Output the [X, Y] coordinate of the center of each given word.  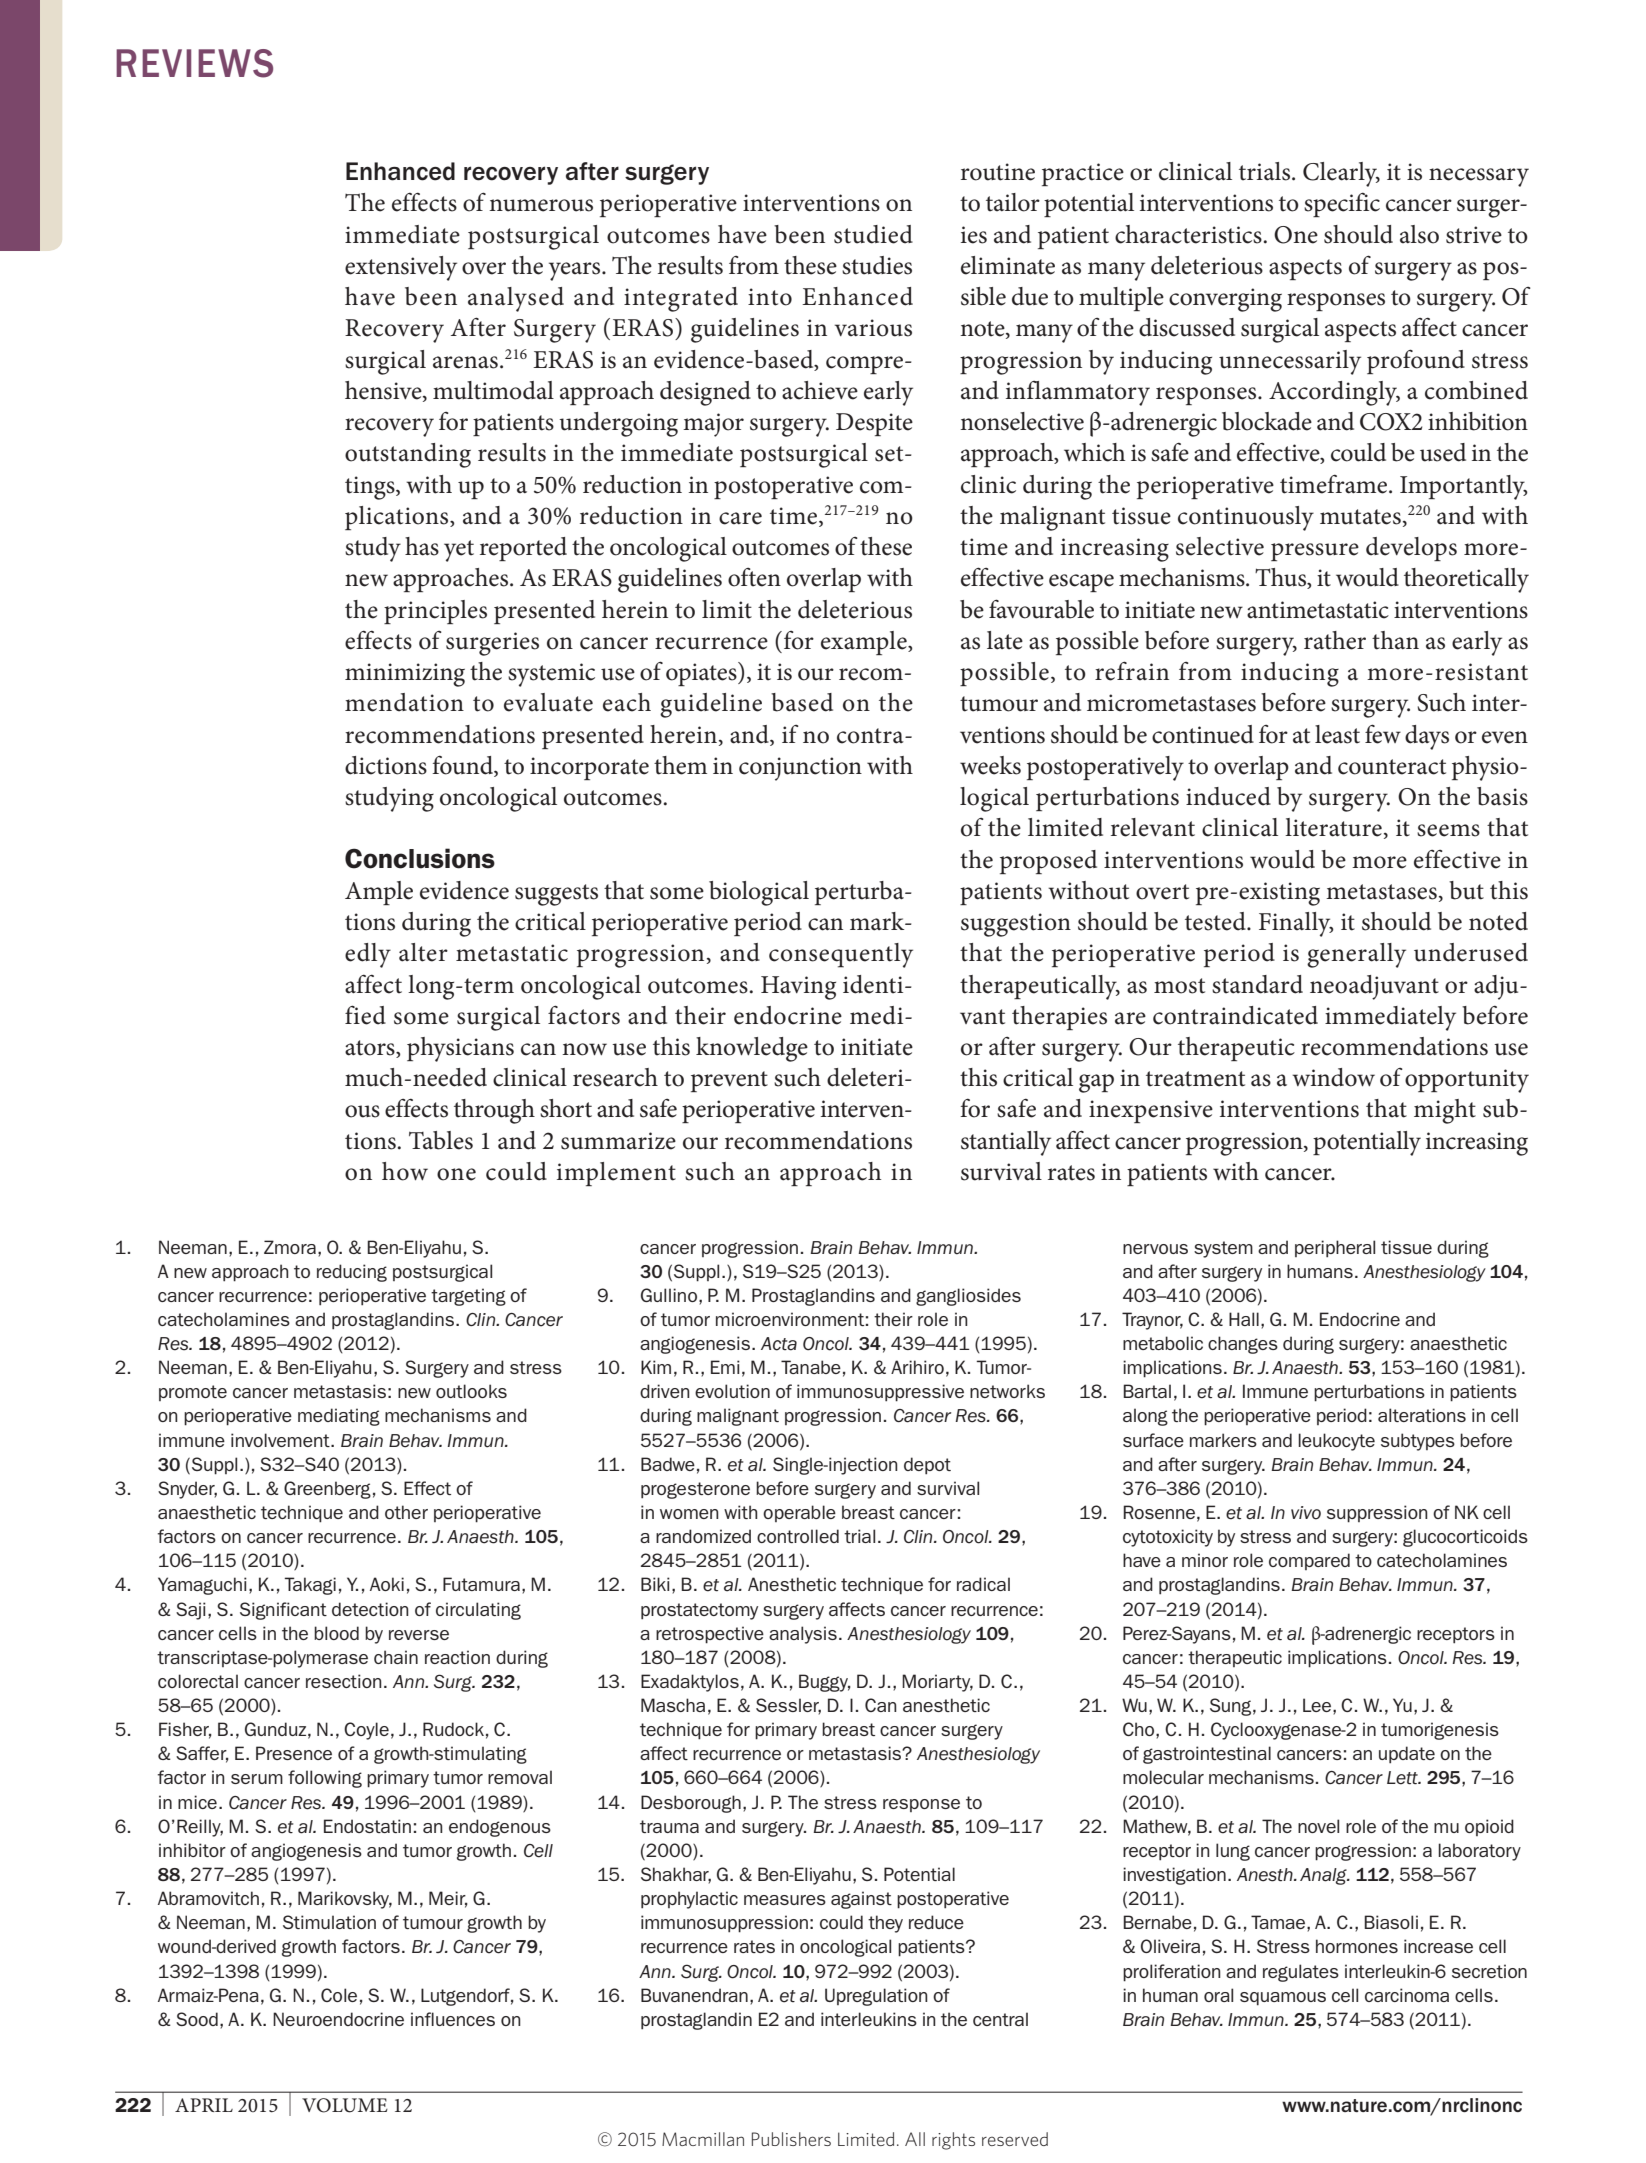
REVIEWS [194, 63]
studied [873, 234]
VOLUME [345, 2105]
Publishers [791, 2139]
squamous [1283, 1999]
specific [1342, 204]
